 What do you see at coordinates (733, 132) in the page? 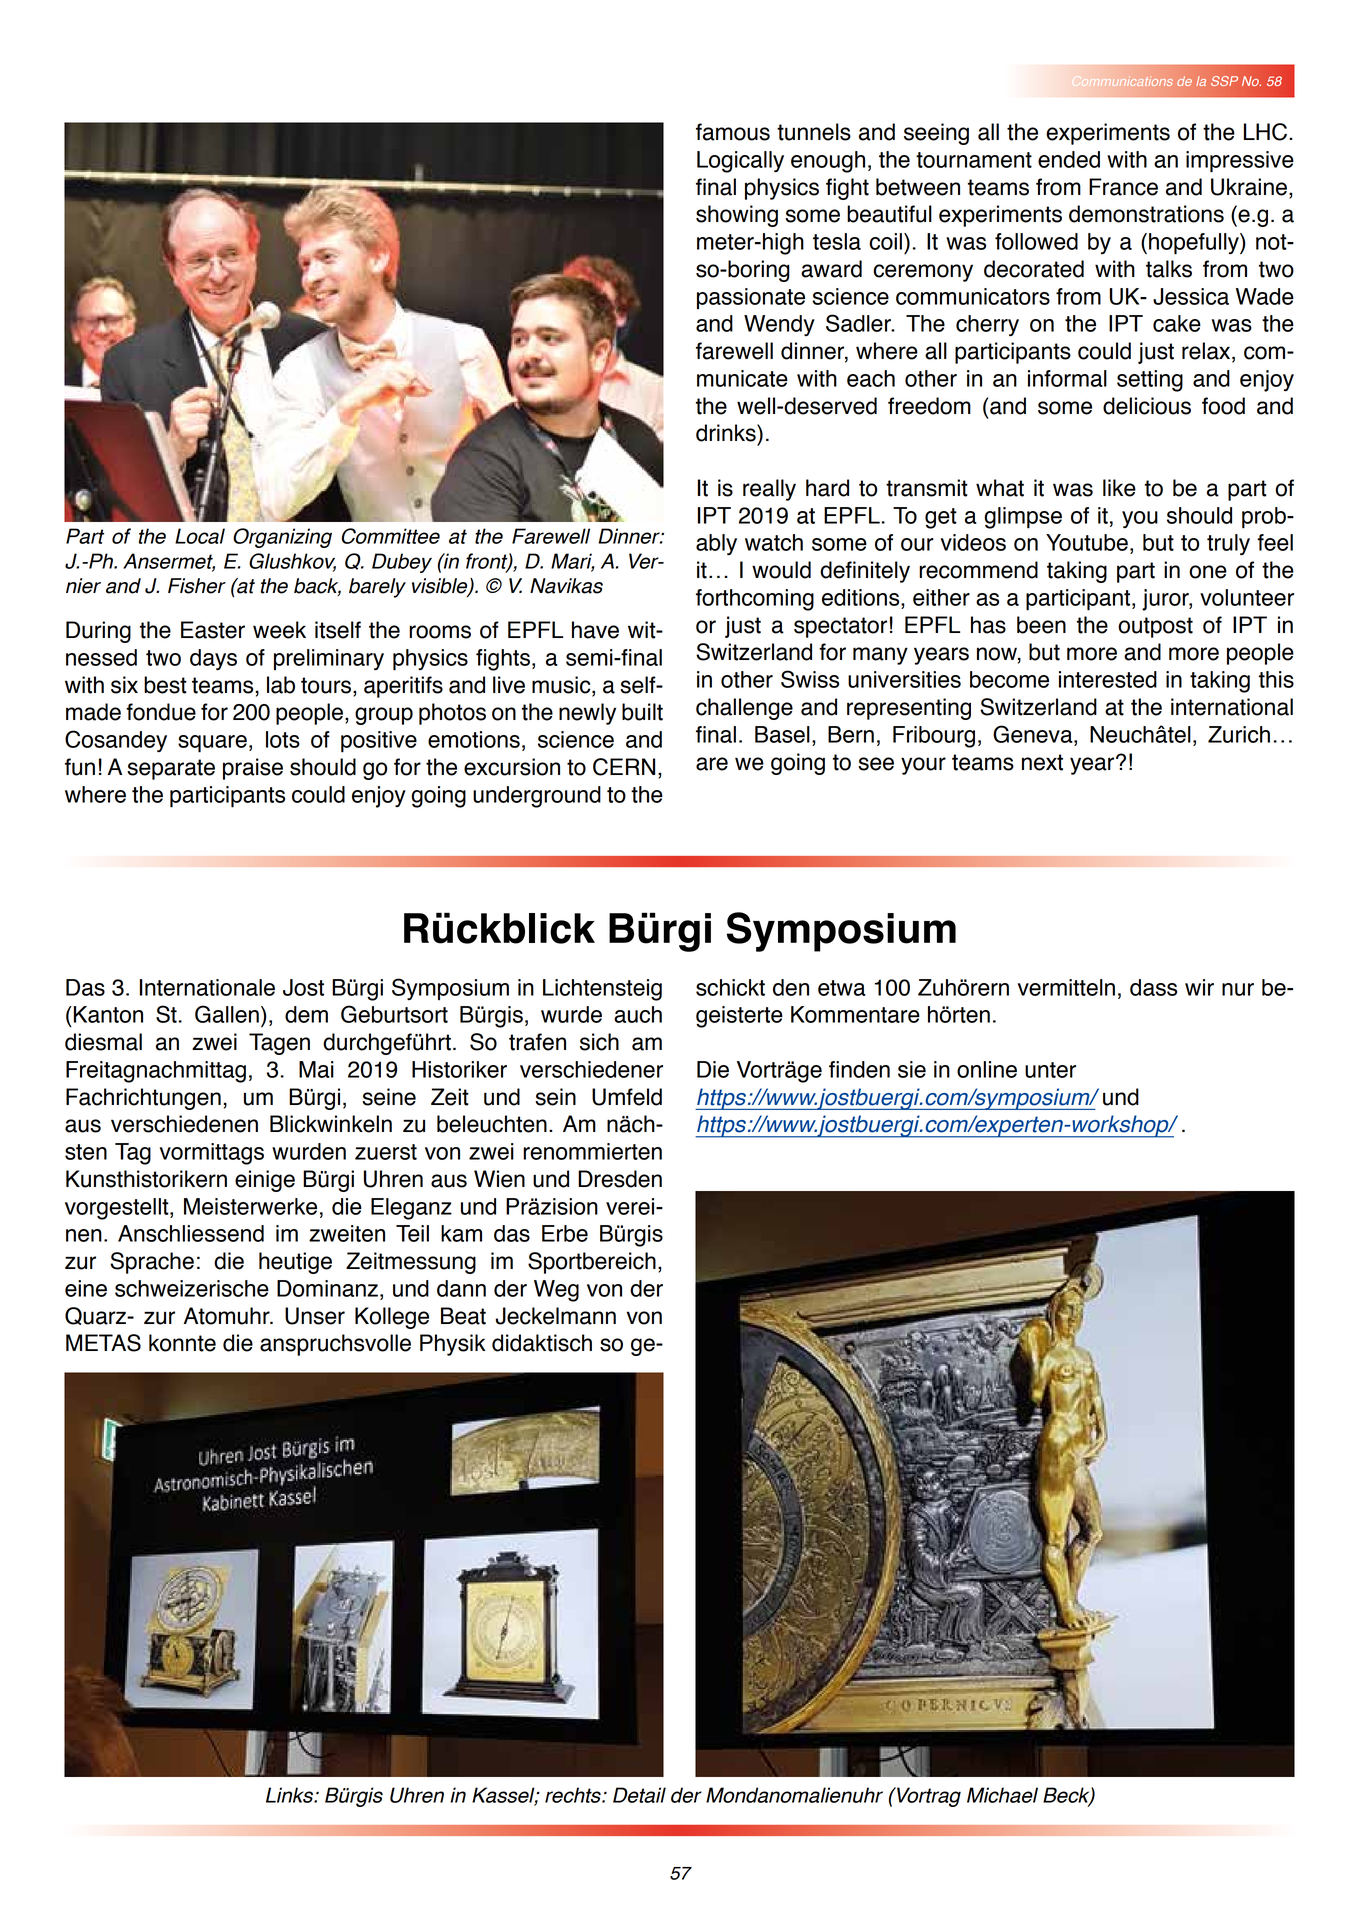
I see `famous` at bounding box center [733, 132].
